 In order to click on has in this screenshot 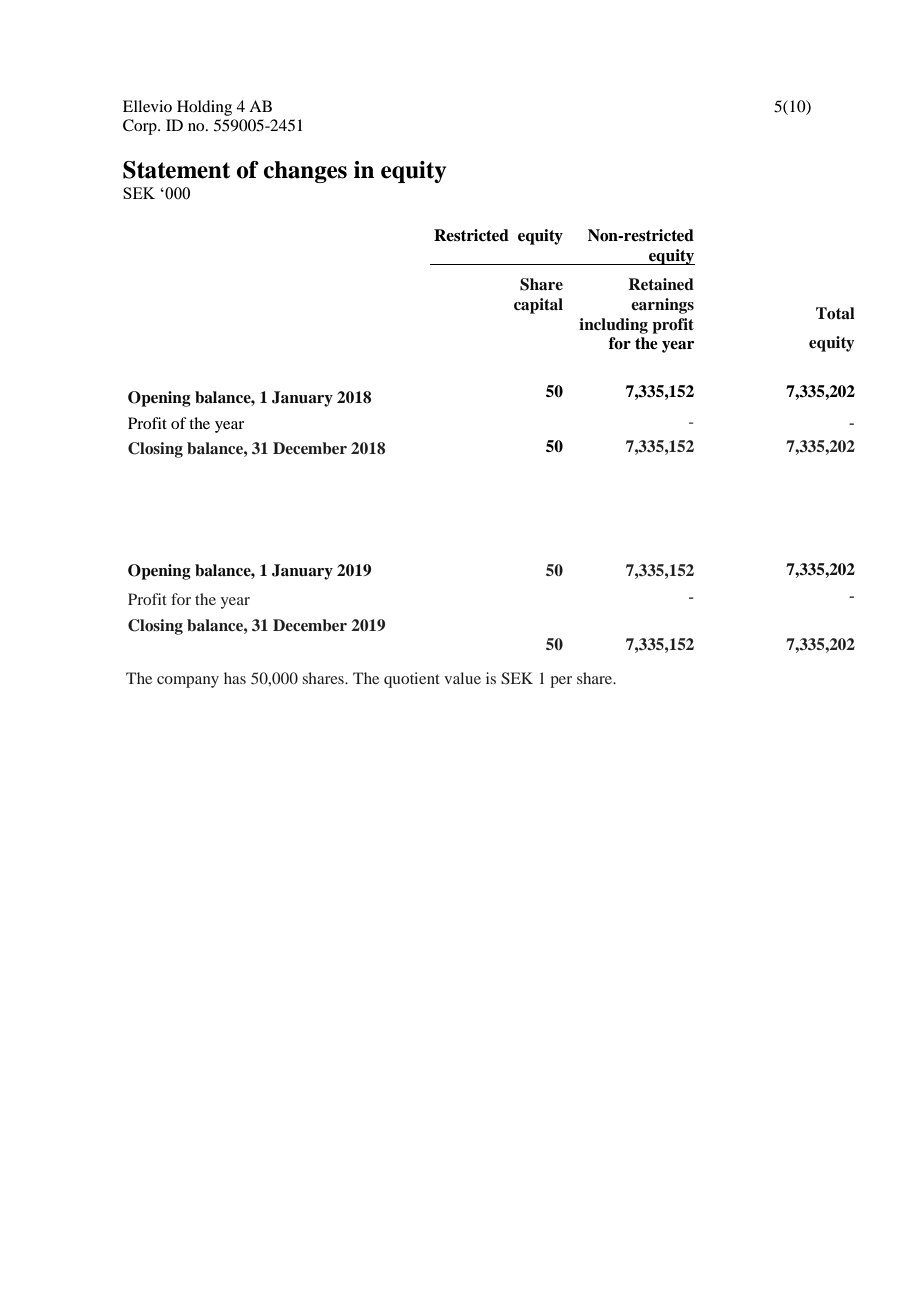, I will do `click(235, 678)`.
